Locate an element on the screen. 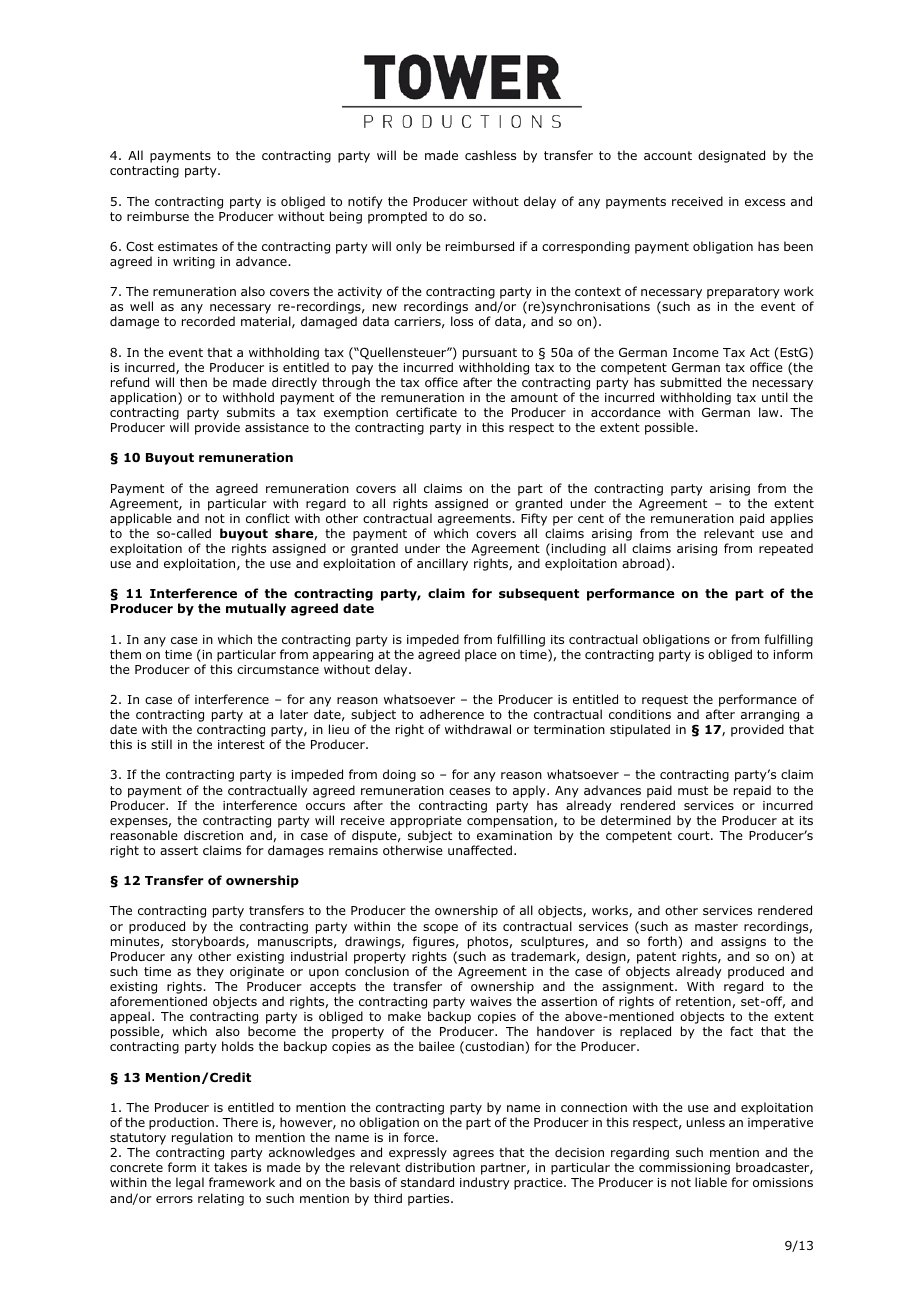 Image resolution: width=924 pixels, height=1308 pixels. adherence is located at coordinates (452, 714).
